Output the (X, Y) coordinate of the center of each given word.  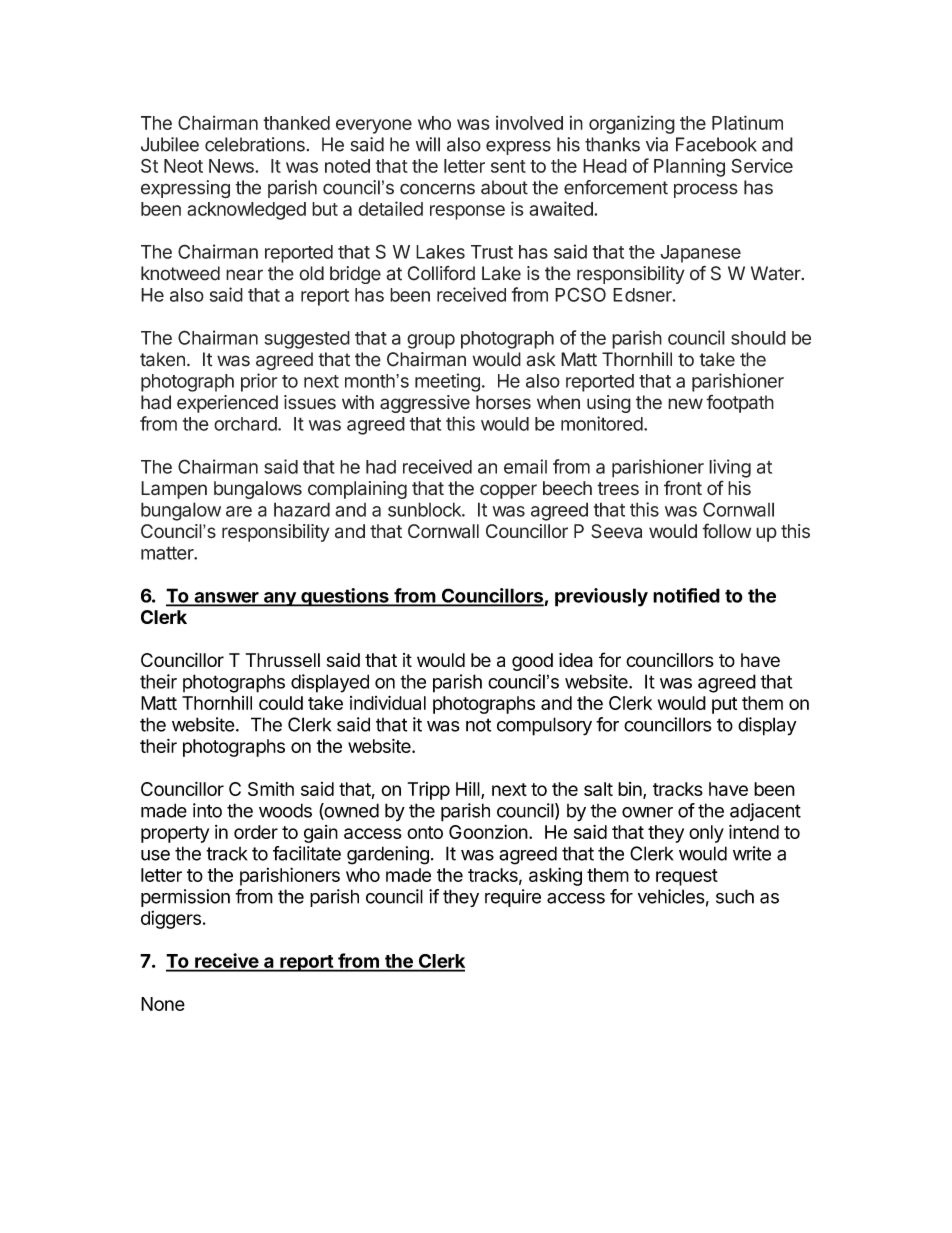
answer (226, 598)
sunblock (425, 509)
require (513, 898)
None (163, 1004)
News (232, 166)
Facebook (716, 144)
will (428, 144)
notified (686, 595)
